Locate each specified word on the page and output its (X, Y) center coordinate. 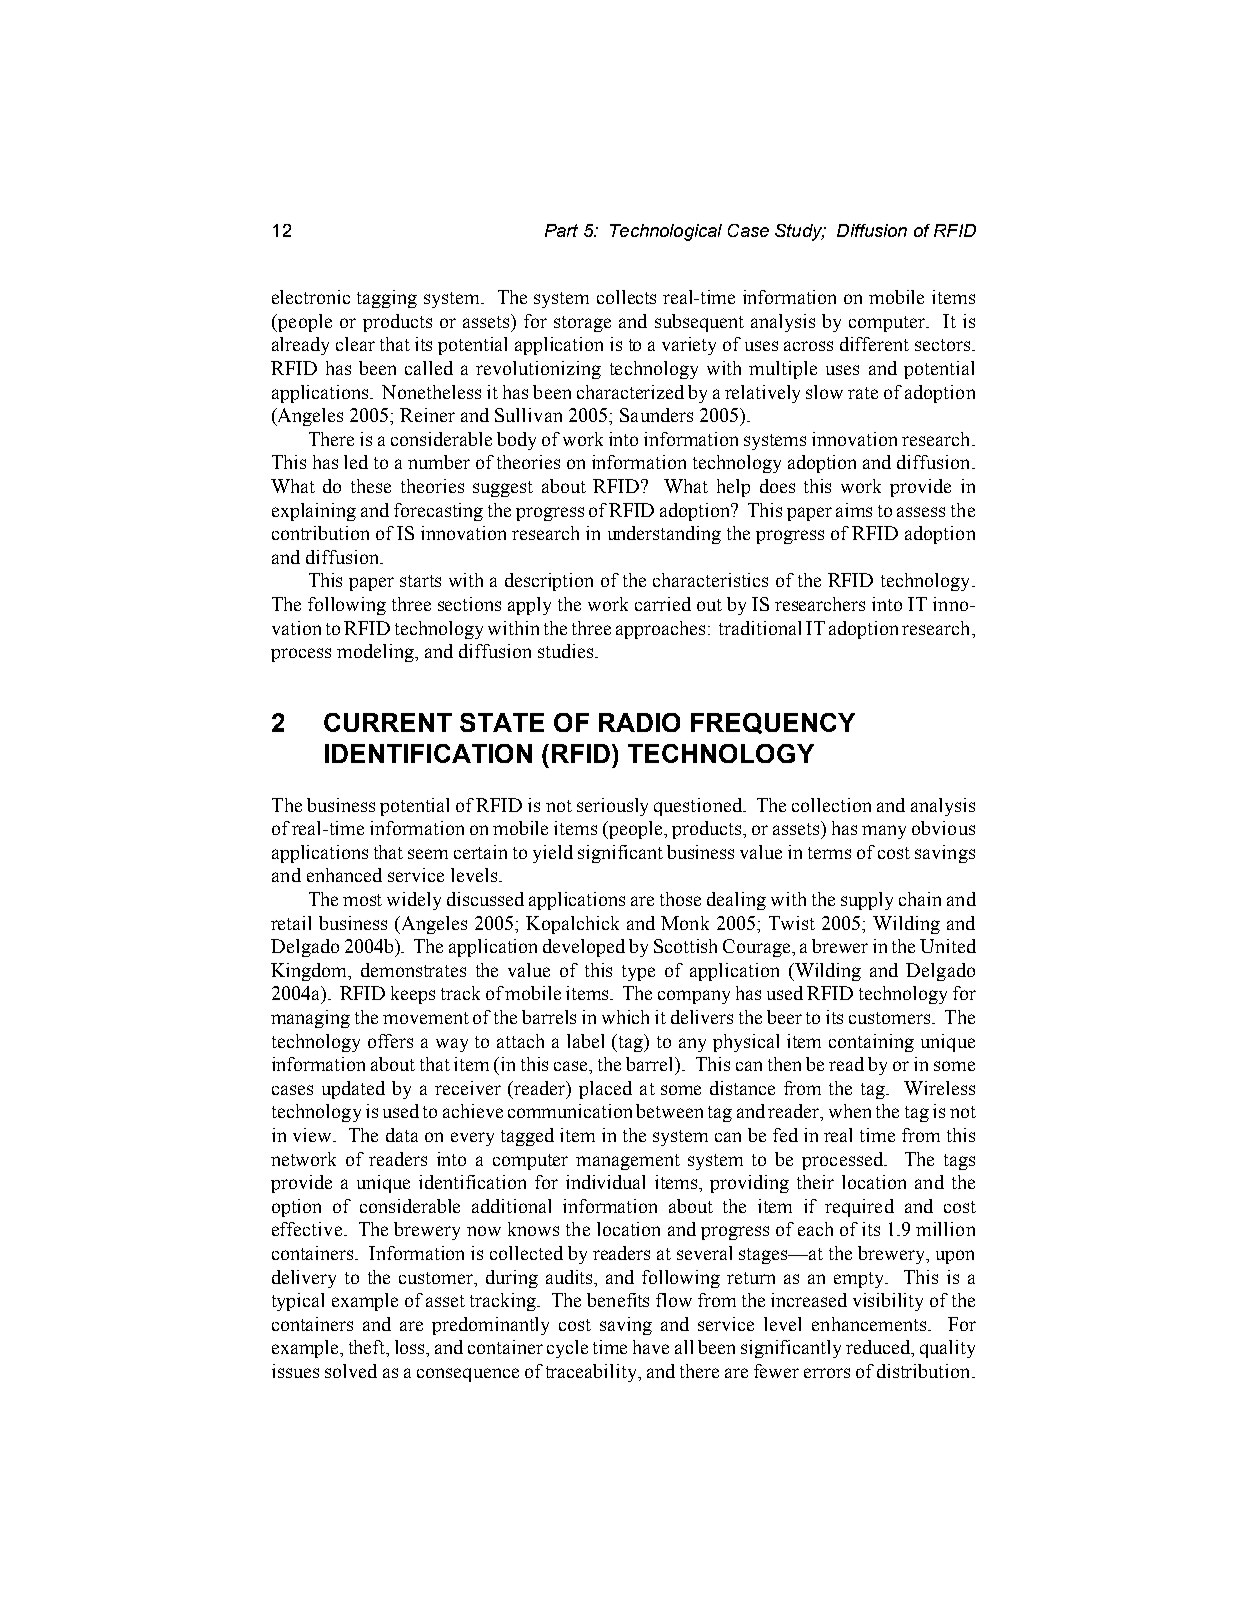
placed (605, 1090)
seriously (612, 807)
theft (368, 1348)
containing (871, 1043)
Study (800, 232)
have (651, 1347)
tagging (387, 299)
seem (428, 854)
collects (626, 297)
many (884, 832)
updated (353, 1090)
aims (854, 510)
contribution (320, 533)
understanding (664, 535)
